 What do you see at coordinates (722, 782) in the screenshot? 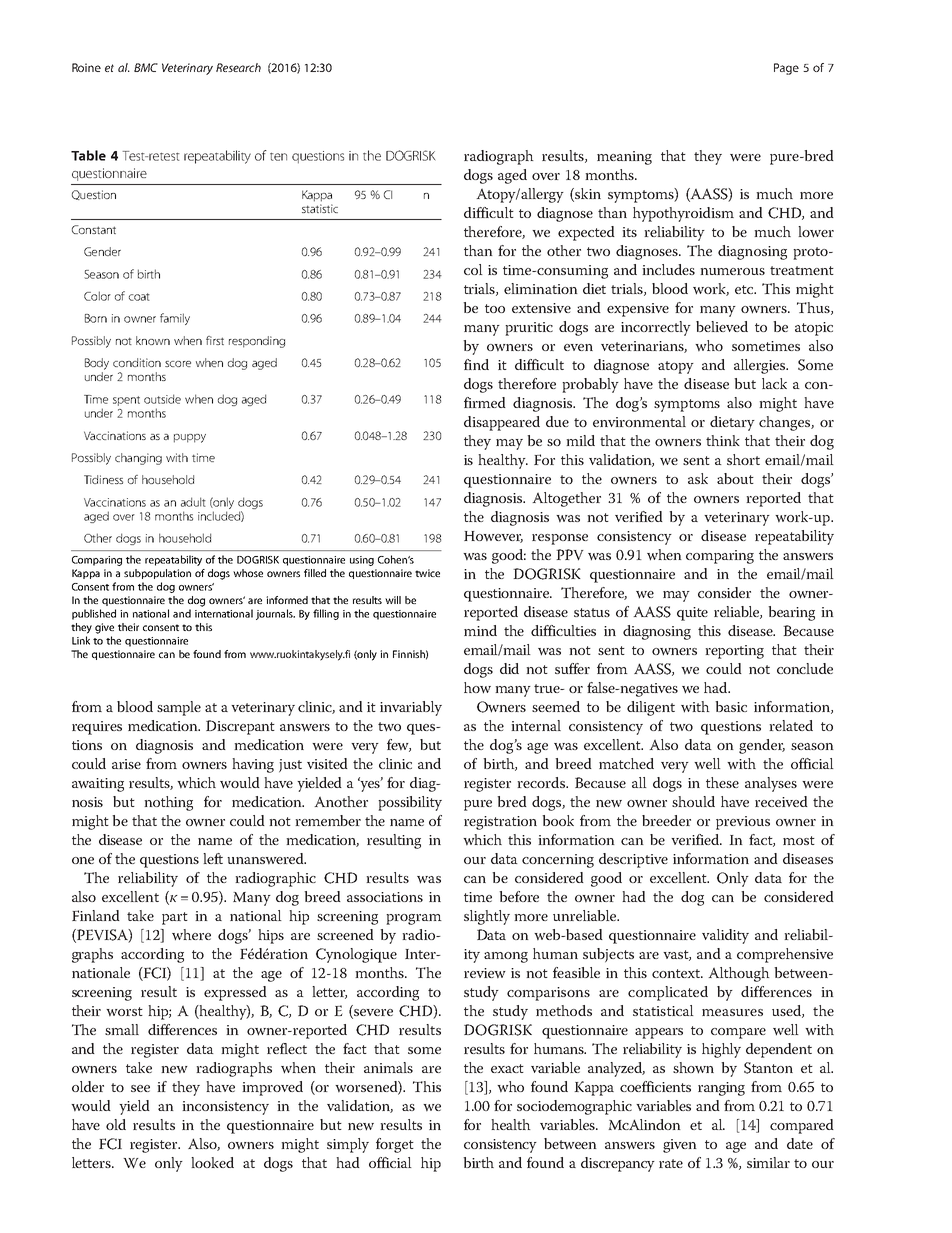
I see `these` at bounding box center [722, 782].
